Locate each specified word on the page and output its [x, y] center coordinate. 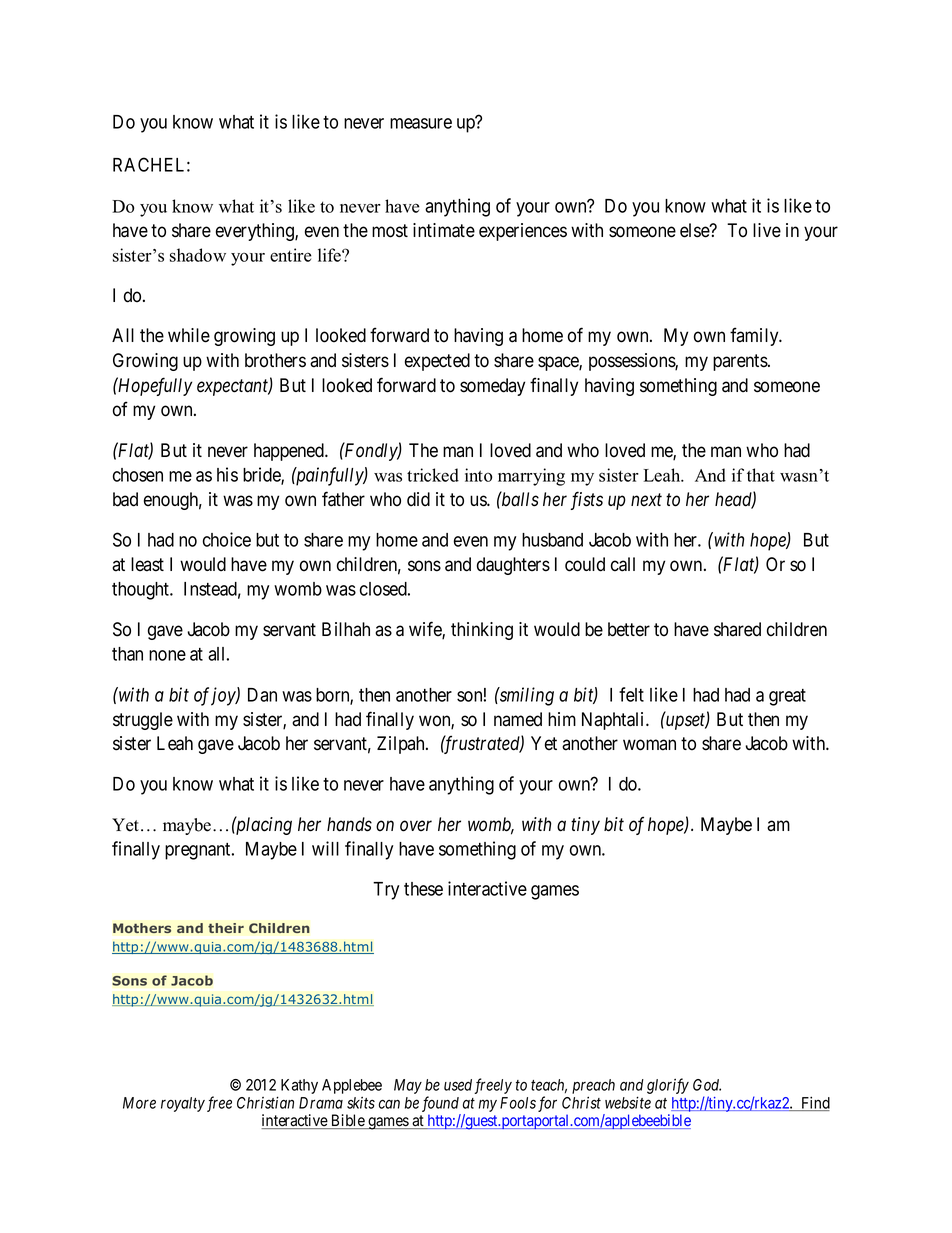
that [761, 475]
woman [649, 745]
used [458, 1085]
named [518, 719]
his [227, 474]
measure [421, 123]
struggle [143, 721]
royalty [183, 1104]
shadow [198, 255]
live [767, 230]
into [478, 475]
